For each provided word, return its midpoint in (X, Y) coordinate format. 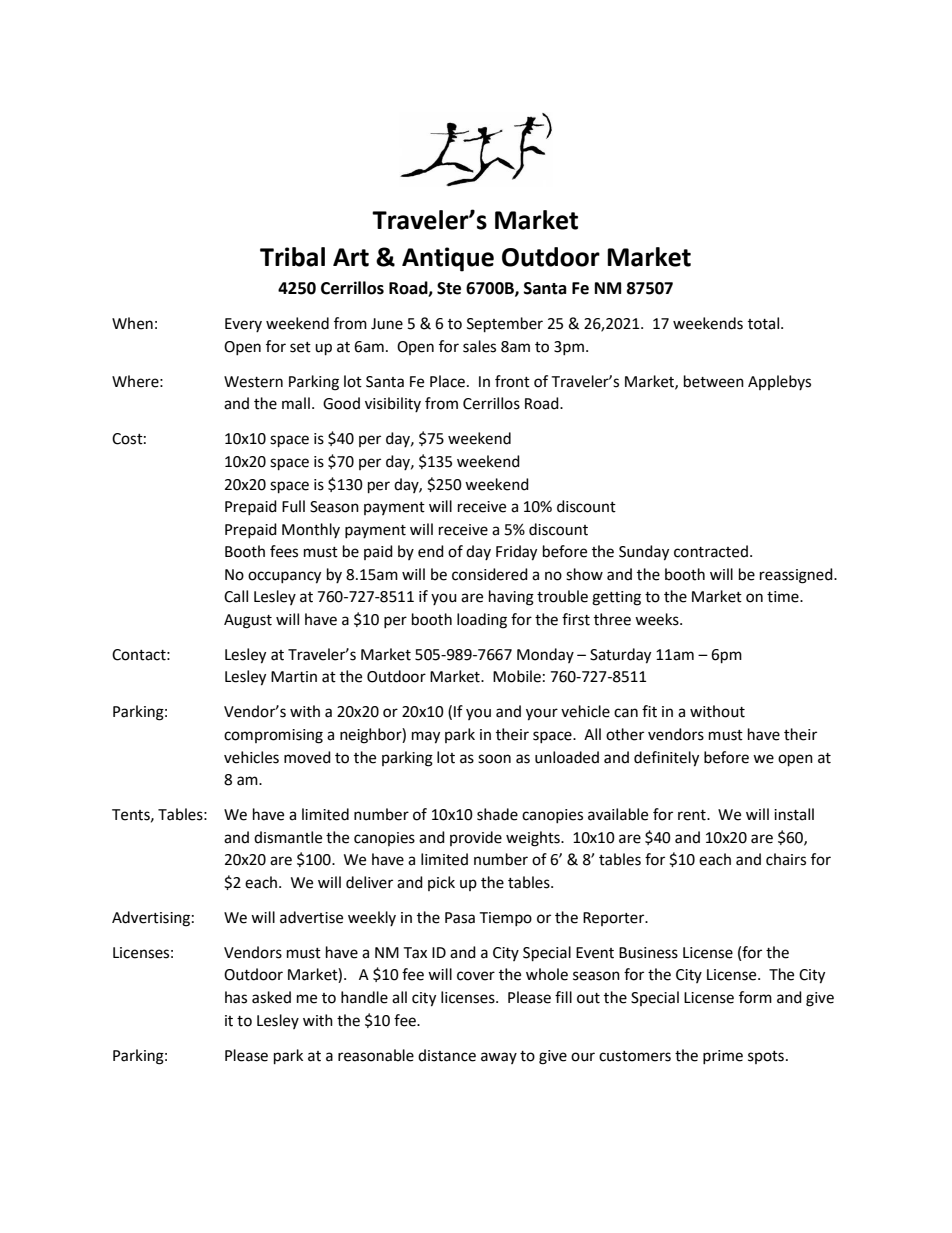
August (248, 621)
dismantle (288, 837)
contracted (711, 551)
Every (243, 325)
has (236, 997)
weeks (658, 619)
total (765, 323)
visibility (393, 404)
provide (476, 838)
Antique (448, 259)
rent (693, 815)
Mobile (517, 676)
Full (293, 506)
